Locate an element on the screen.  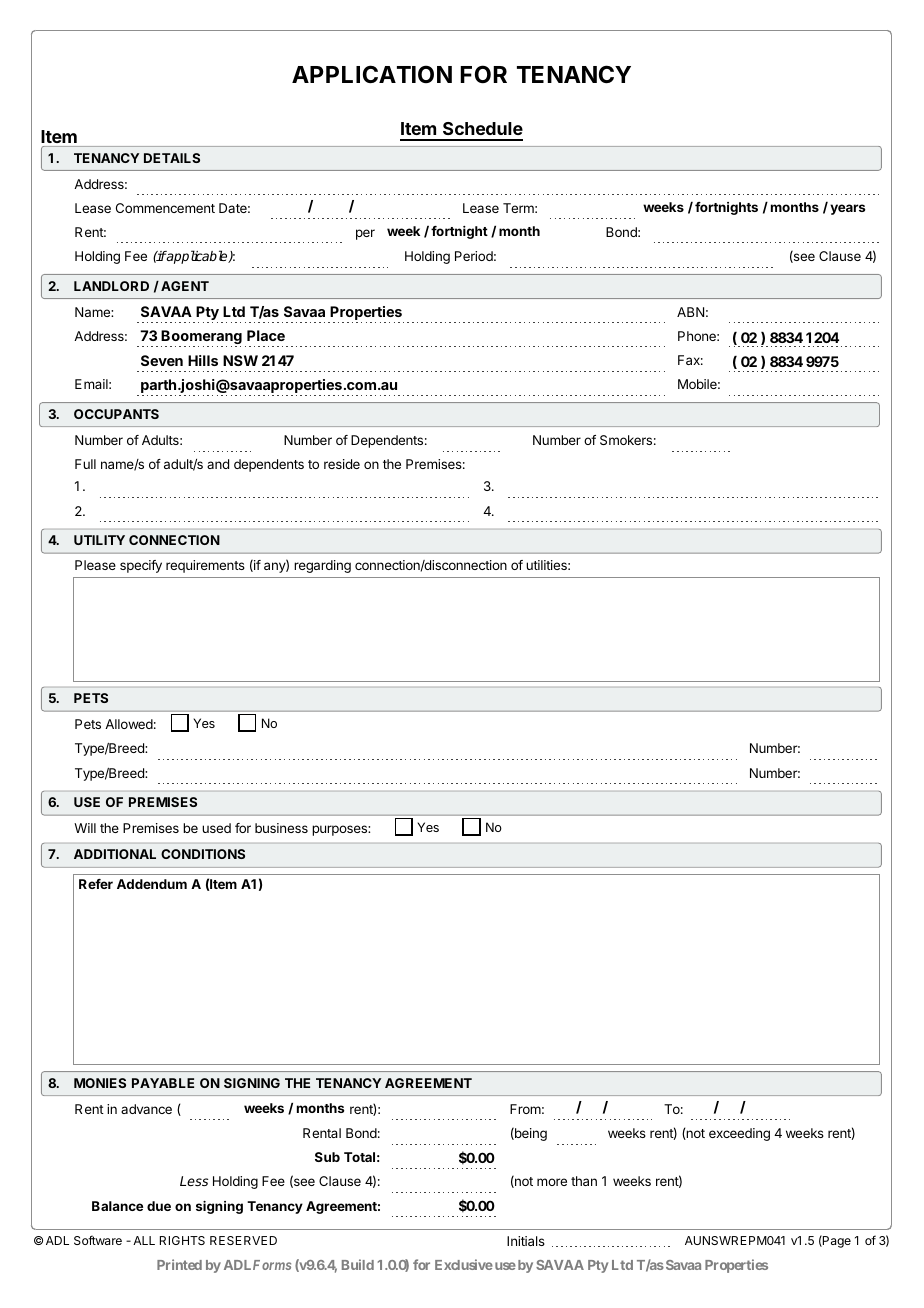
ABN is located at coordinates (690, 312).
